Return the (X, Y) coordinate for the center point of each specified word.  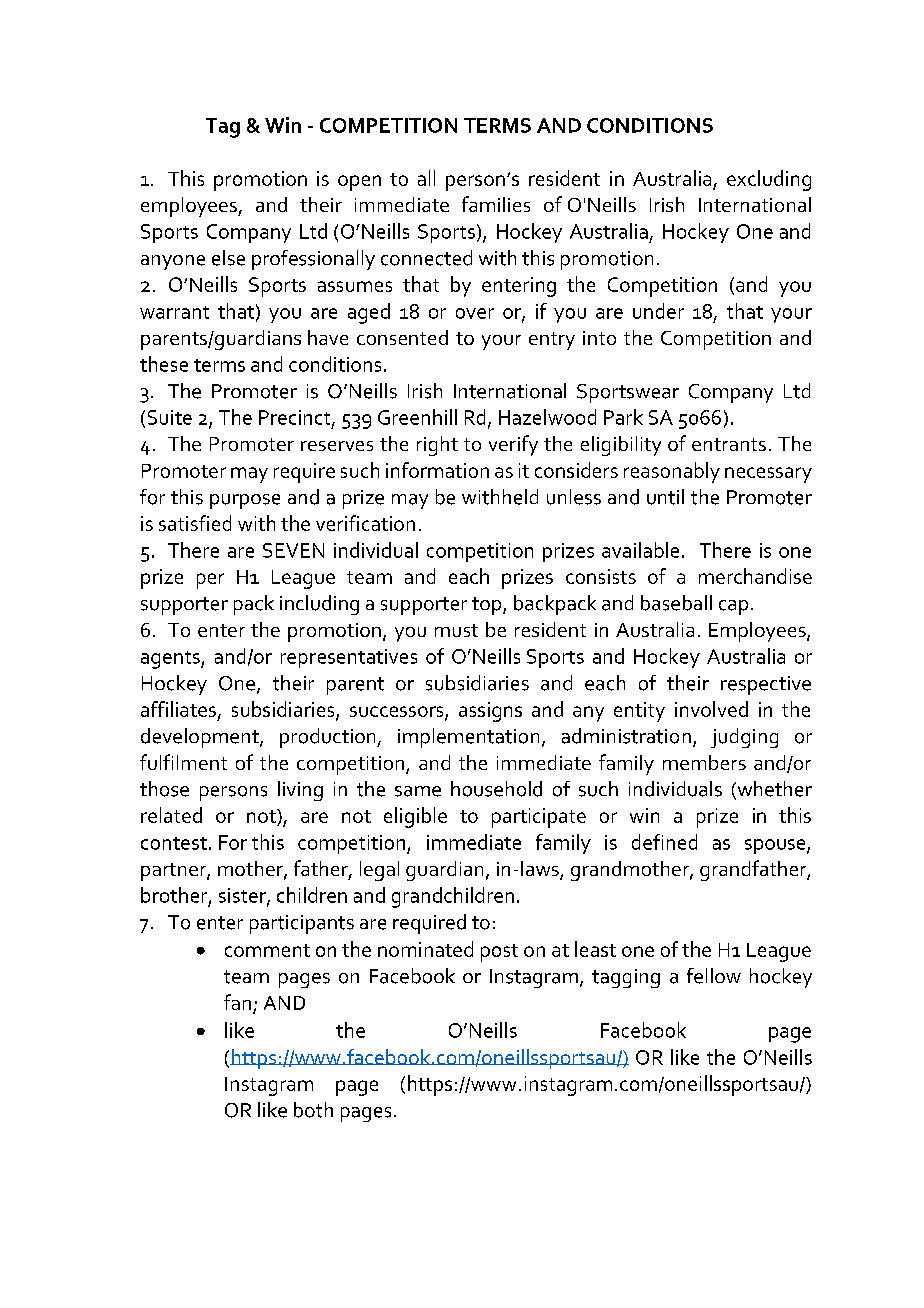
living (300, 791)
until (665, 497)
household (496, 789)
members (704, 762)
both (313, 1110)
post (499, 953)
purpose (245, 501)
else (228, 258)
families (496, 204)
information (437, 470)
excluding (769, 180)
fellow (714, 976)
